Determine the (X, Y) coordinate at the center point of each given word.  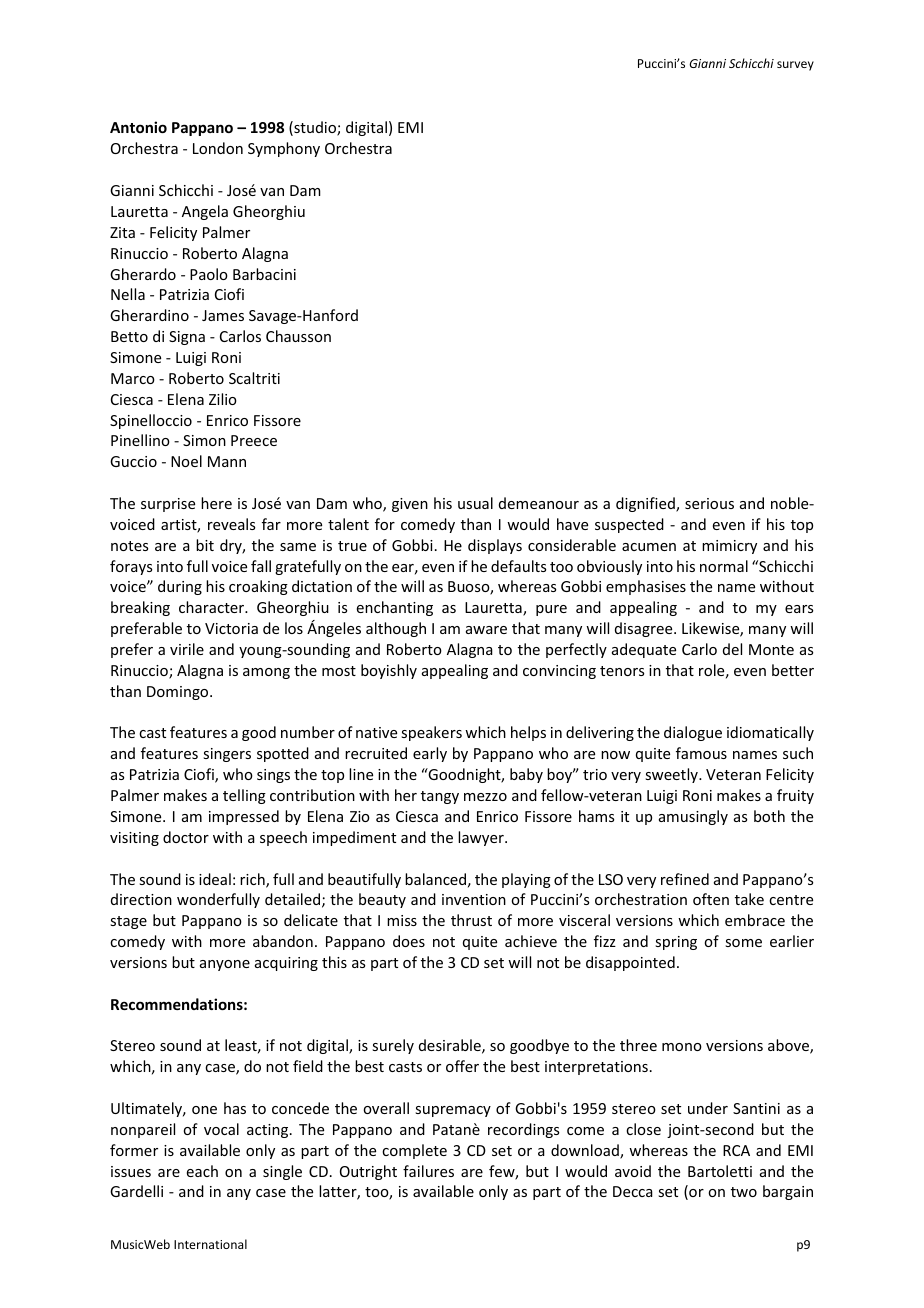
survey (795, 66)
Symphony (284, 149)
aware (486, 630)
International (210, 1244)
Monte (771, 649)
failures (428, 1171)
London (218, 148)
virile (187, 649)
